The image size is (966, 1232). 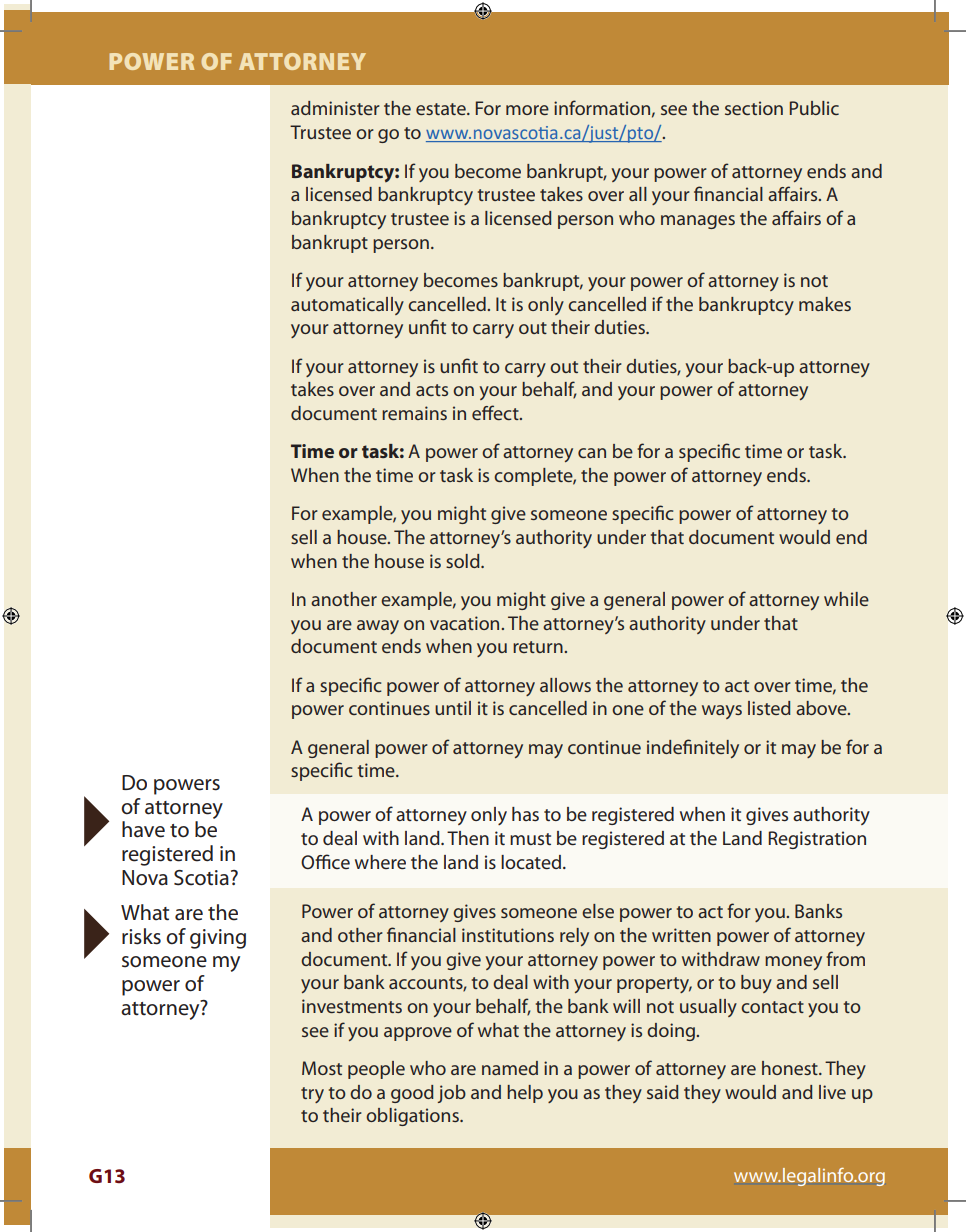 What do you see at coordinates (312, 1095) in the document?
I see `try` at bounding box center [312, 1095].
